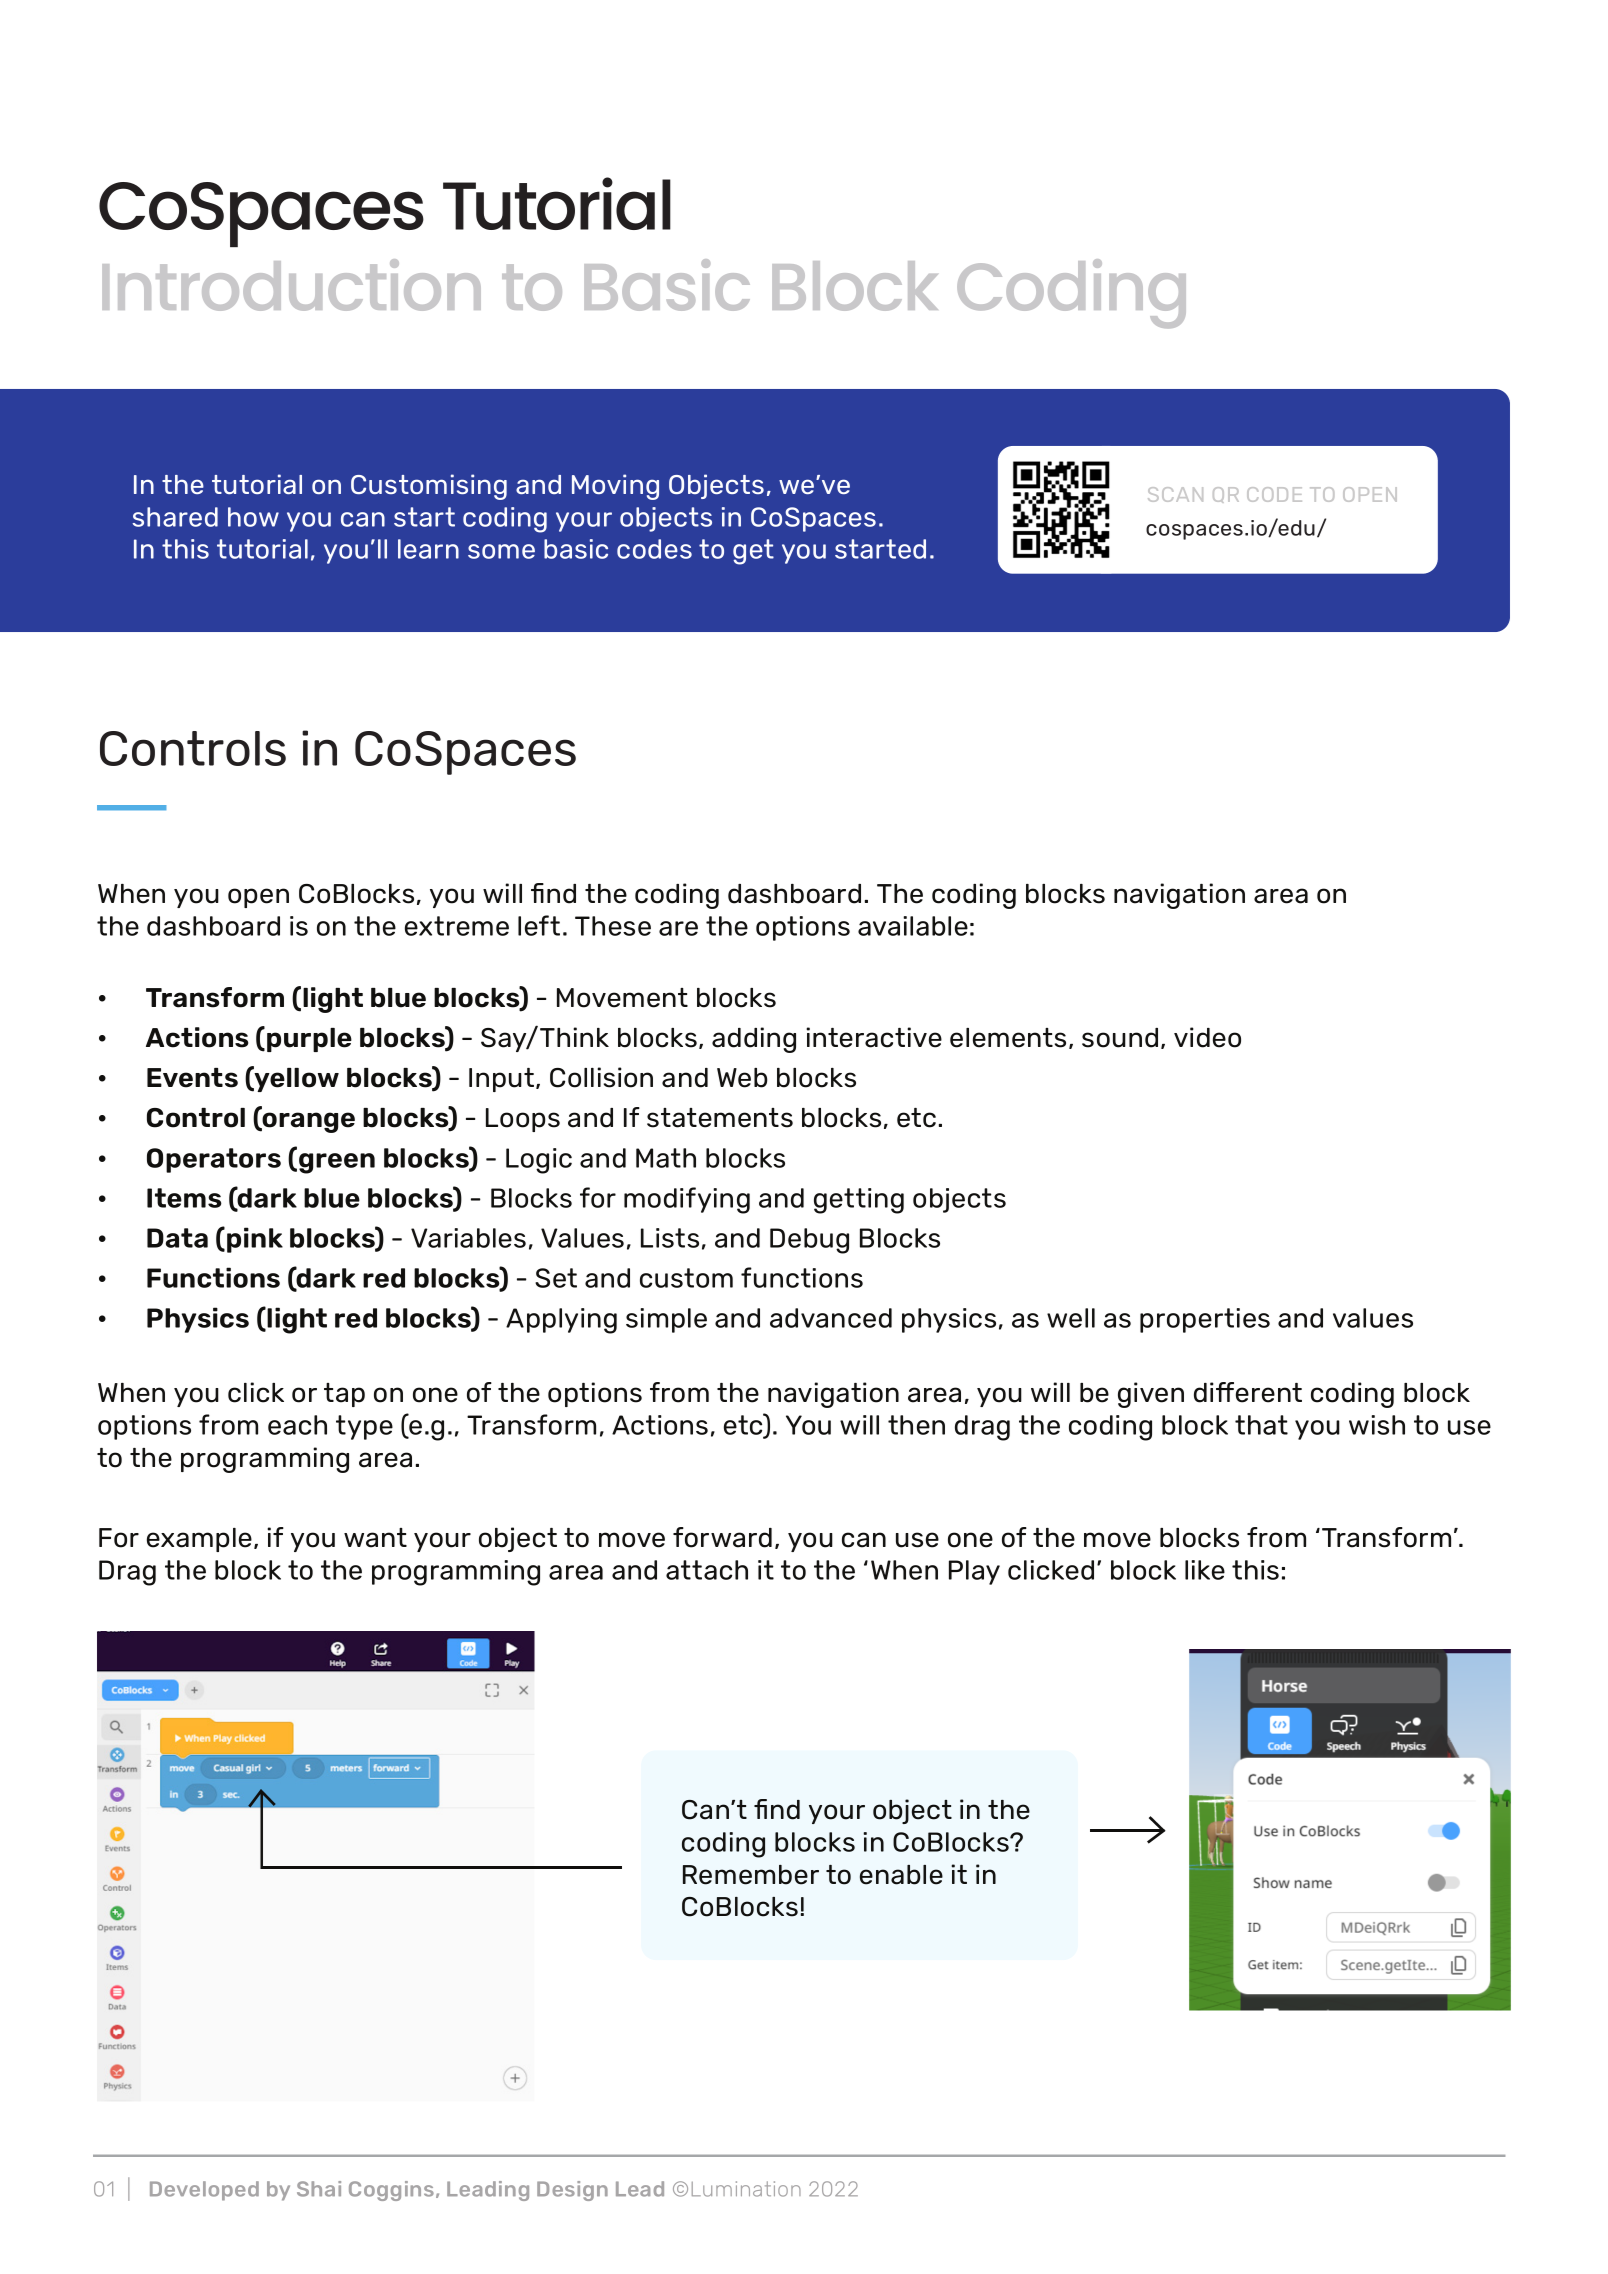  I want to click on enable, so click(901, 1875).
